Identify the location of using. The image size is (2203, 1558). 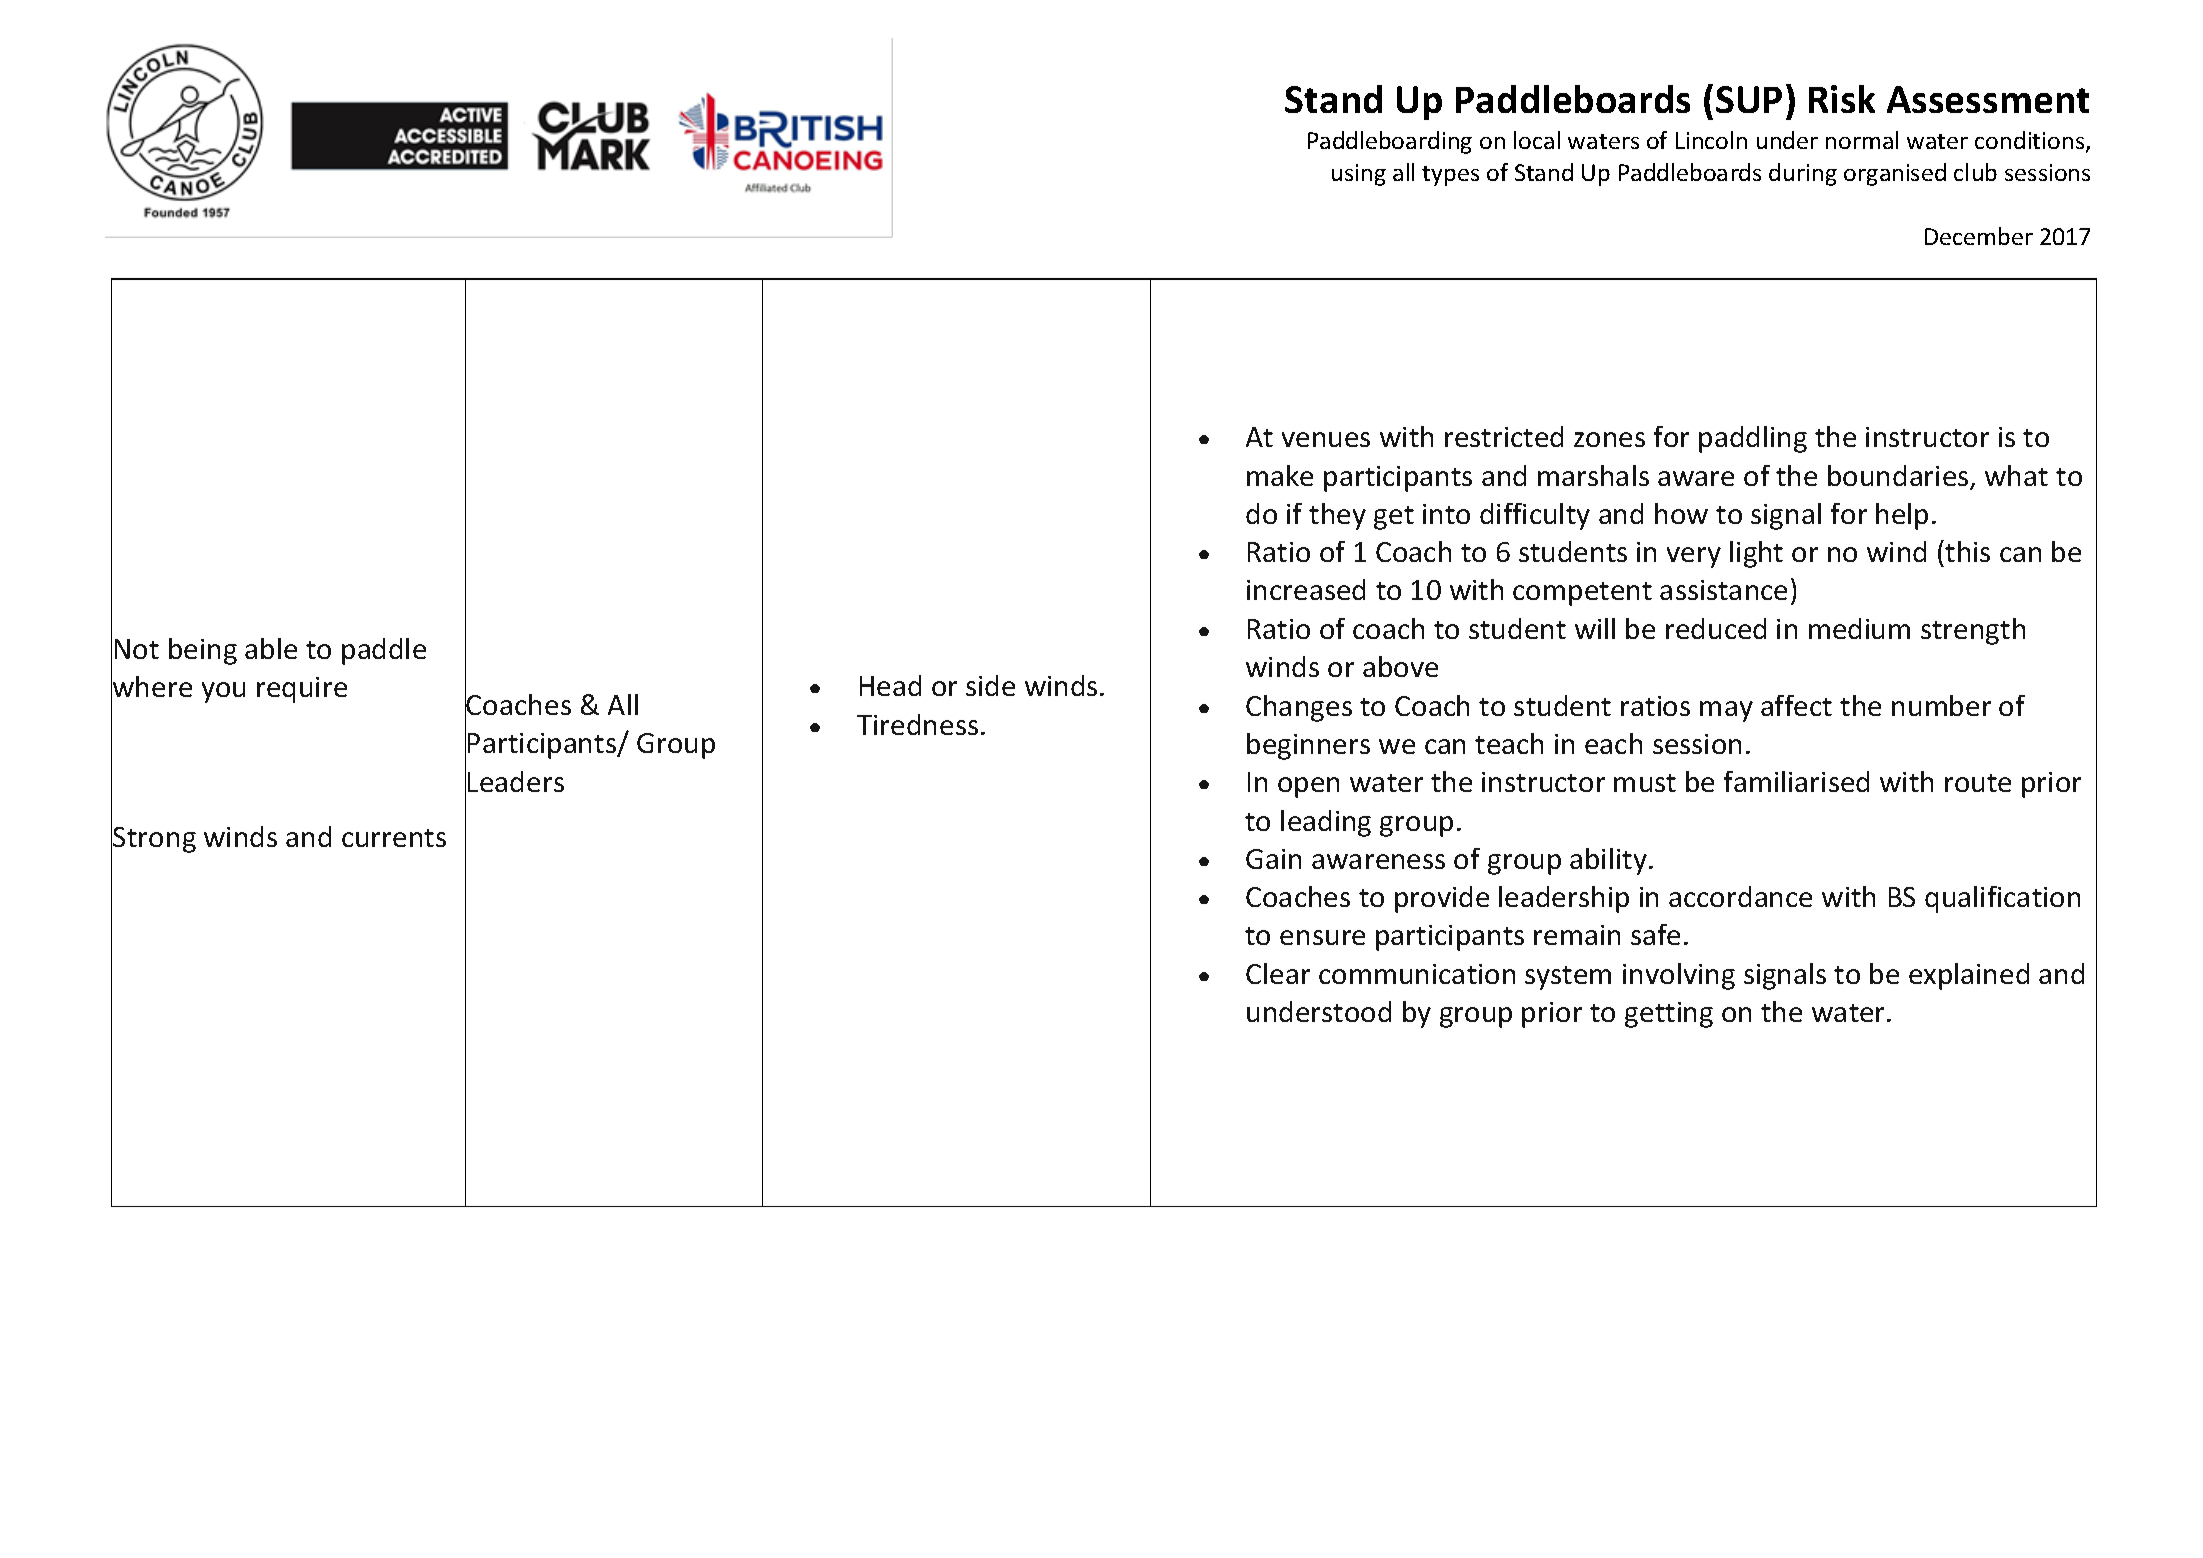
(1359, 175).
